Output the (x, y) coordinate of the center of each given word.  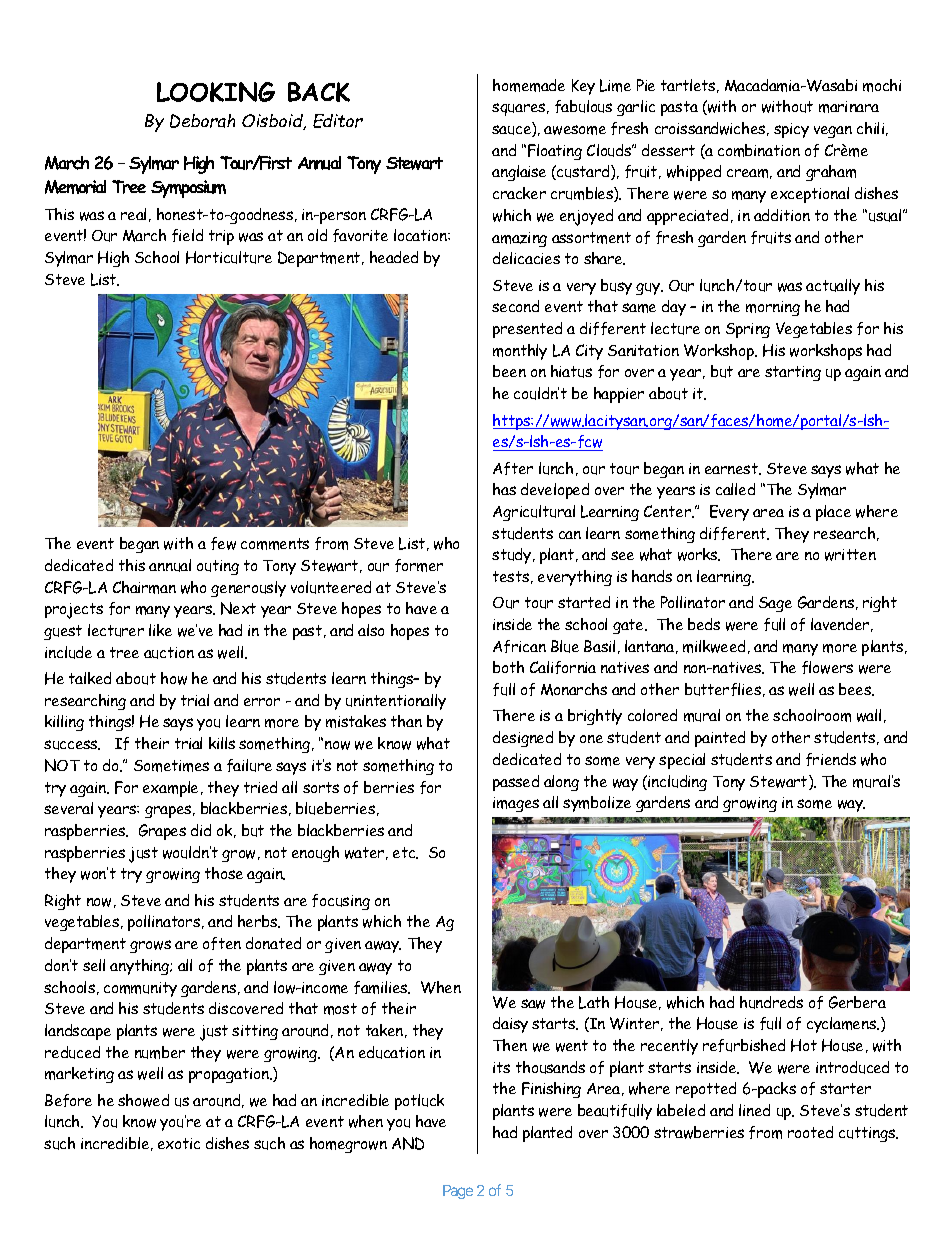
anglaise (519, 173)
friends (831, 759)
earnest (733, 469)
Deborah (202, 121)
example (172, 789)
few (223, 543)
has (504, 489)
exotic (179, 1143)
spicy (791, 130)
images (516, 804)
